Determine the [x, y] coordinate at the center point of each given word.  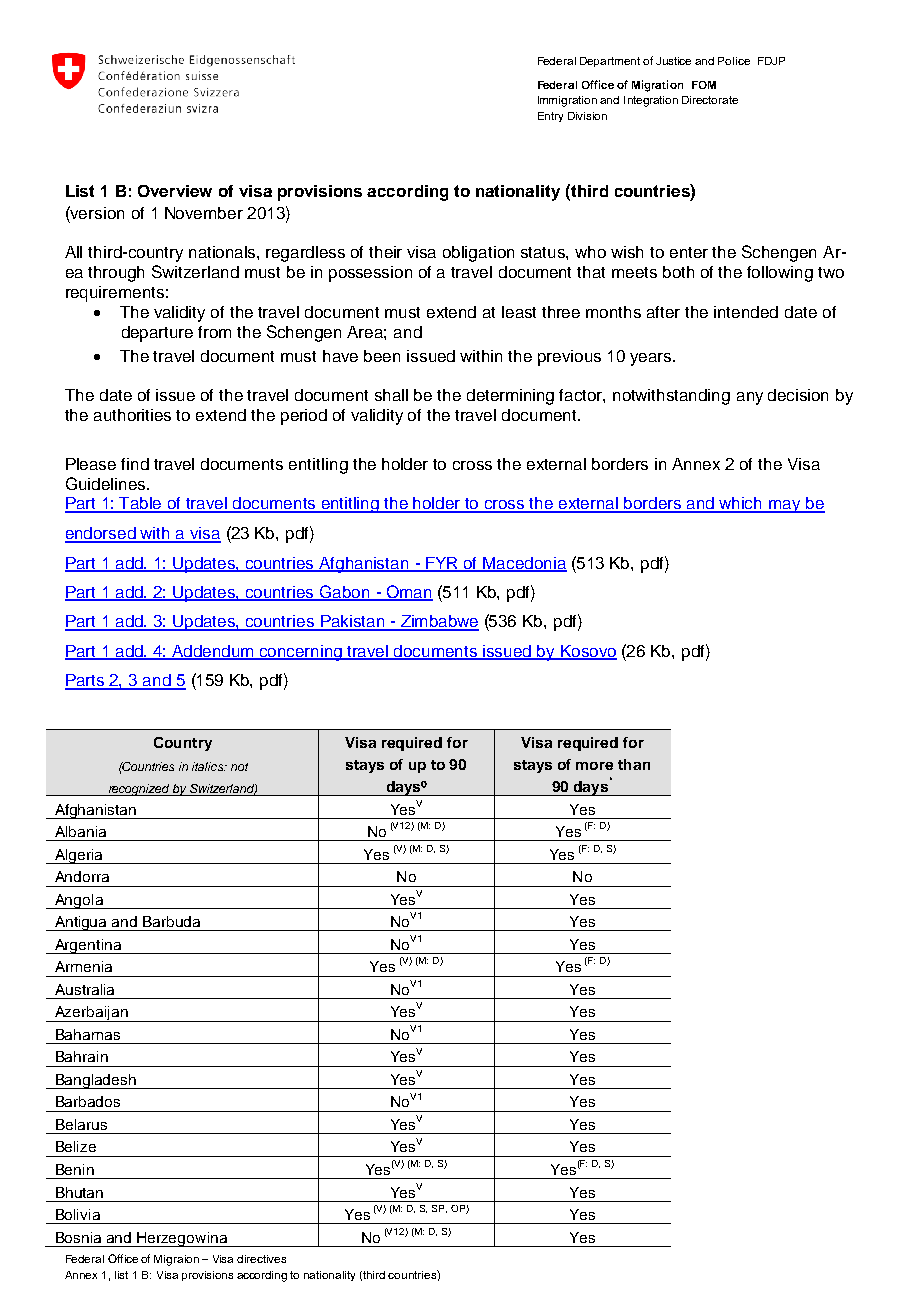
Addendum [213, 652]
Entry [550, 117]
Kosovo [588, 652]
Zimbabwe [438, 622]
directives [261, 1259]
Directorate [710, 100]
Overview [175, 191]
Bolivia [78, 1214]
